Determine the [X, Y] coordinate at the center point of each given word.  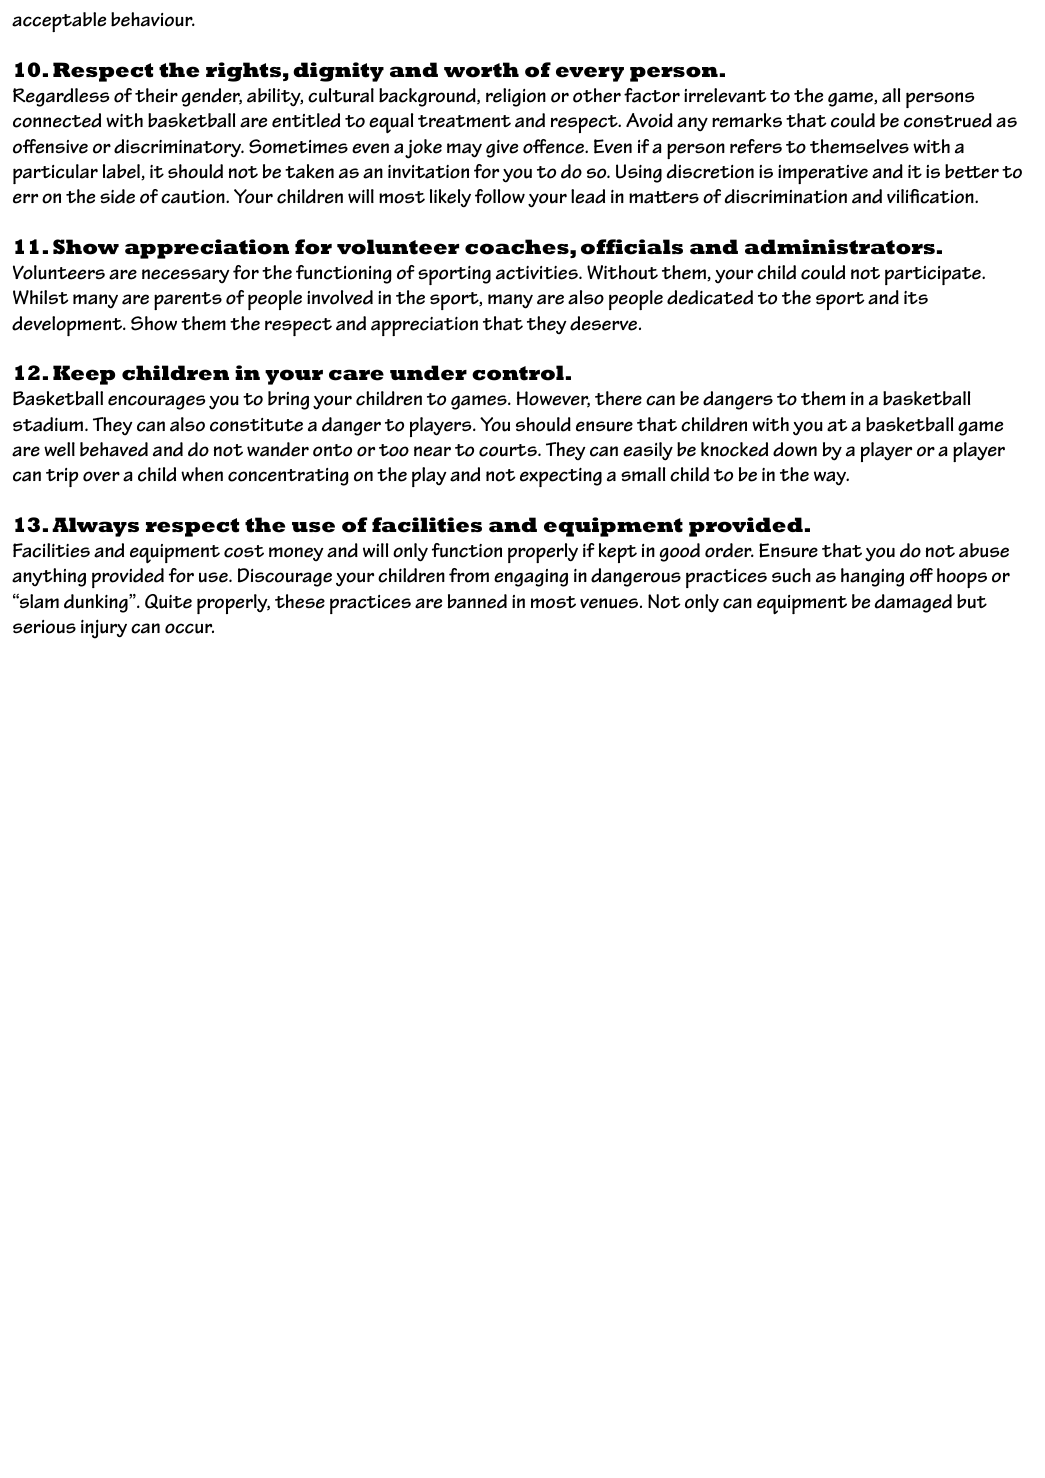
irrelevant [725, 95]
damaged [913, 603]
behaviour [153, 19]
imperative [823, 174]
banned [477, 601]
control [518, 373]
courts [509, 450]
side [117, 196]
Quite [168, 601]
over [101, 476]
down [795, 449]
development [68, 326]
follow [500, 196]
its [916, 298]
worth [481, 70]
